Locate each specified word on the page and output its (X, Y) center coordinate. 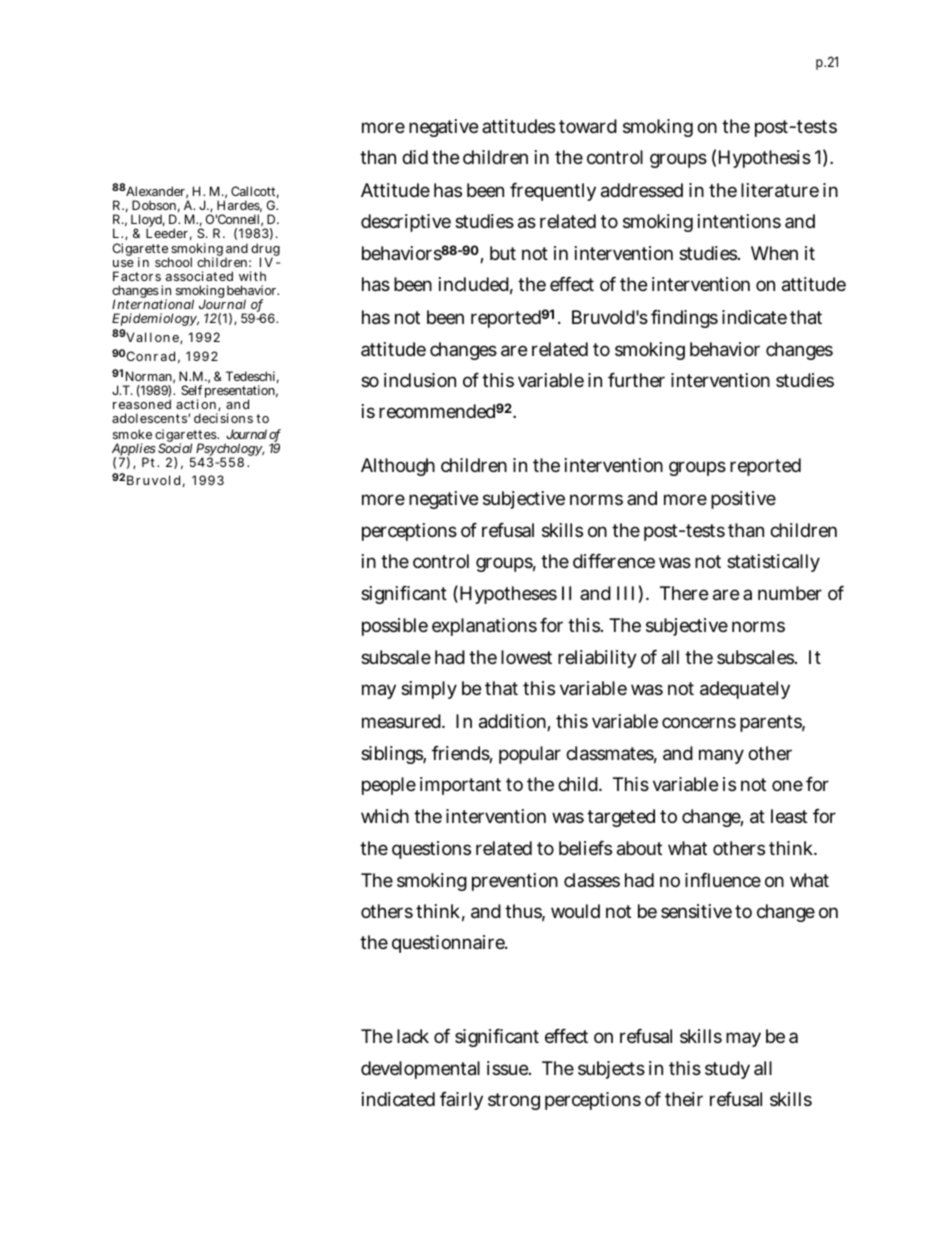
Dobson (156, 206)
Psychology (229, 451)
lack (413, 1036)
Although (398, 467)
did (415, 157)
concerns (699, 722)
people (389, 786)
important (460, 786)
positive (743, 500)
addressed (642, 190)
